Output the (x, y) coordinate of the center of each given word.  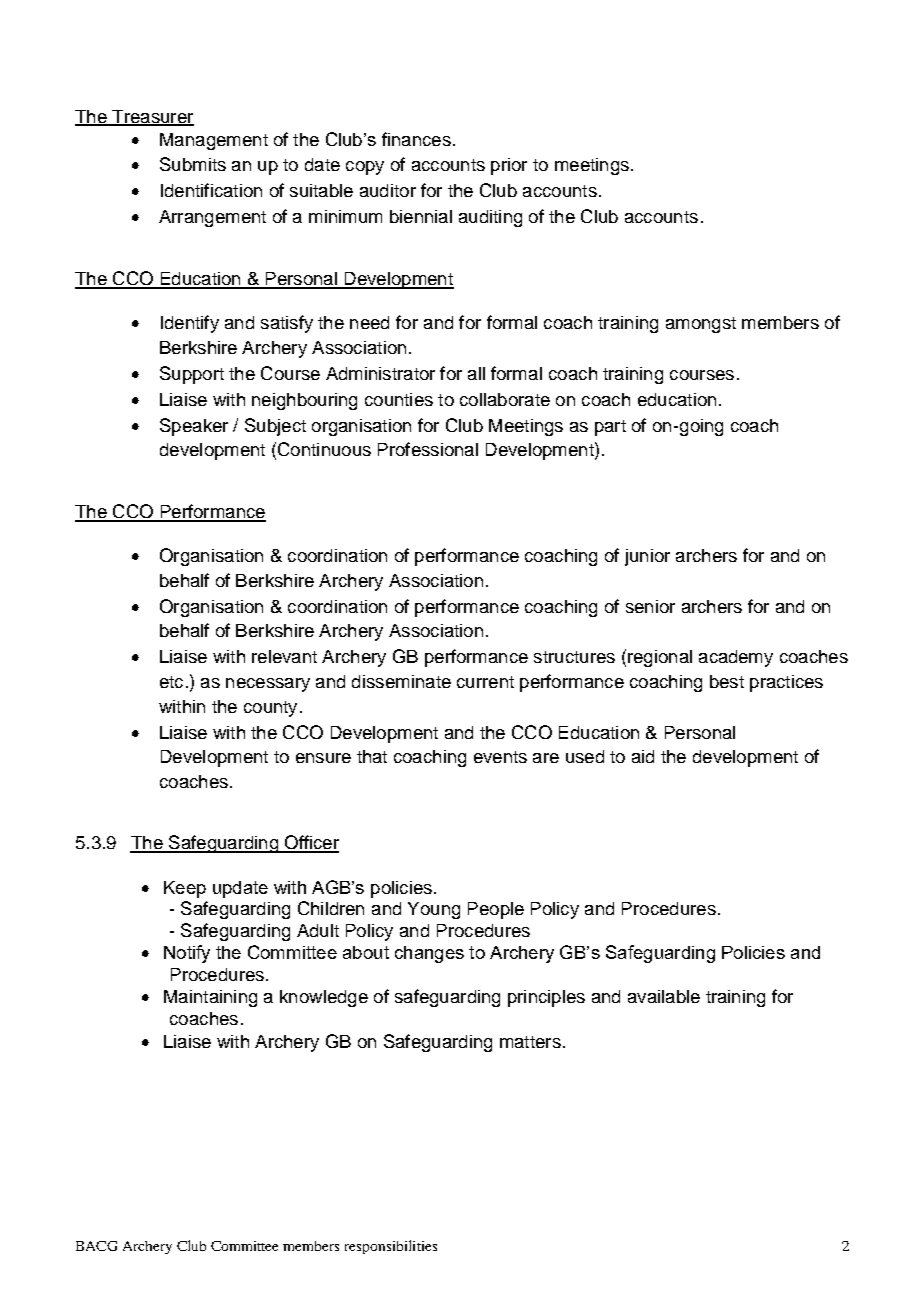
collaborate (505, 399)
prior (509, 166)
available (664, 996)
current (485, 682)
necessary (268, 685)
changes (429, 954)
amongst (701, 325)
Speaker (194, 427)
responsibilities (391, 1247)
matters (530, 1042)
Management (214, 141)
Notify (187, 954)
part (610, 428)
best (727, 681)
